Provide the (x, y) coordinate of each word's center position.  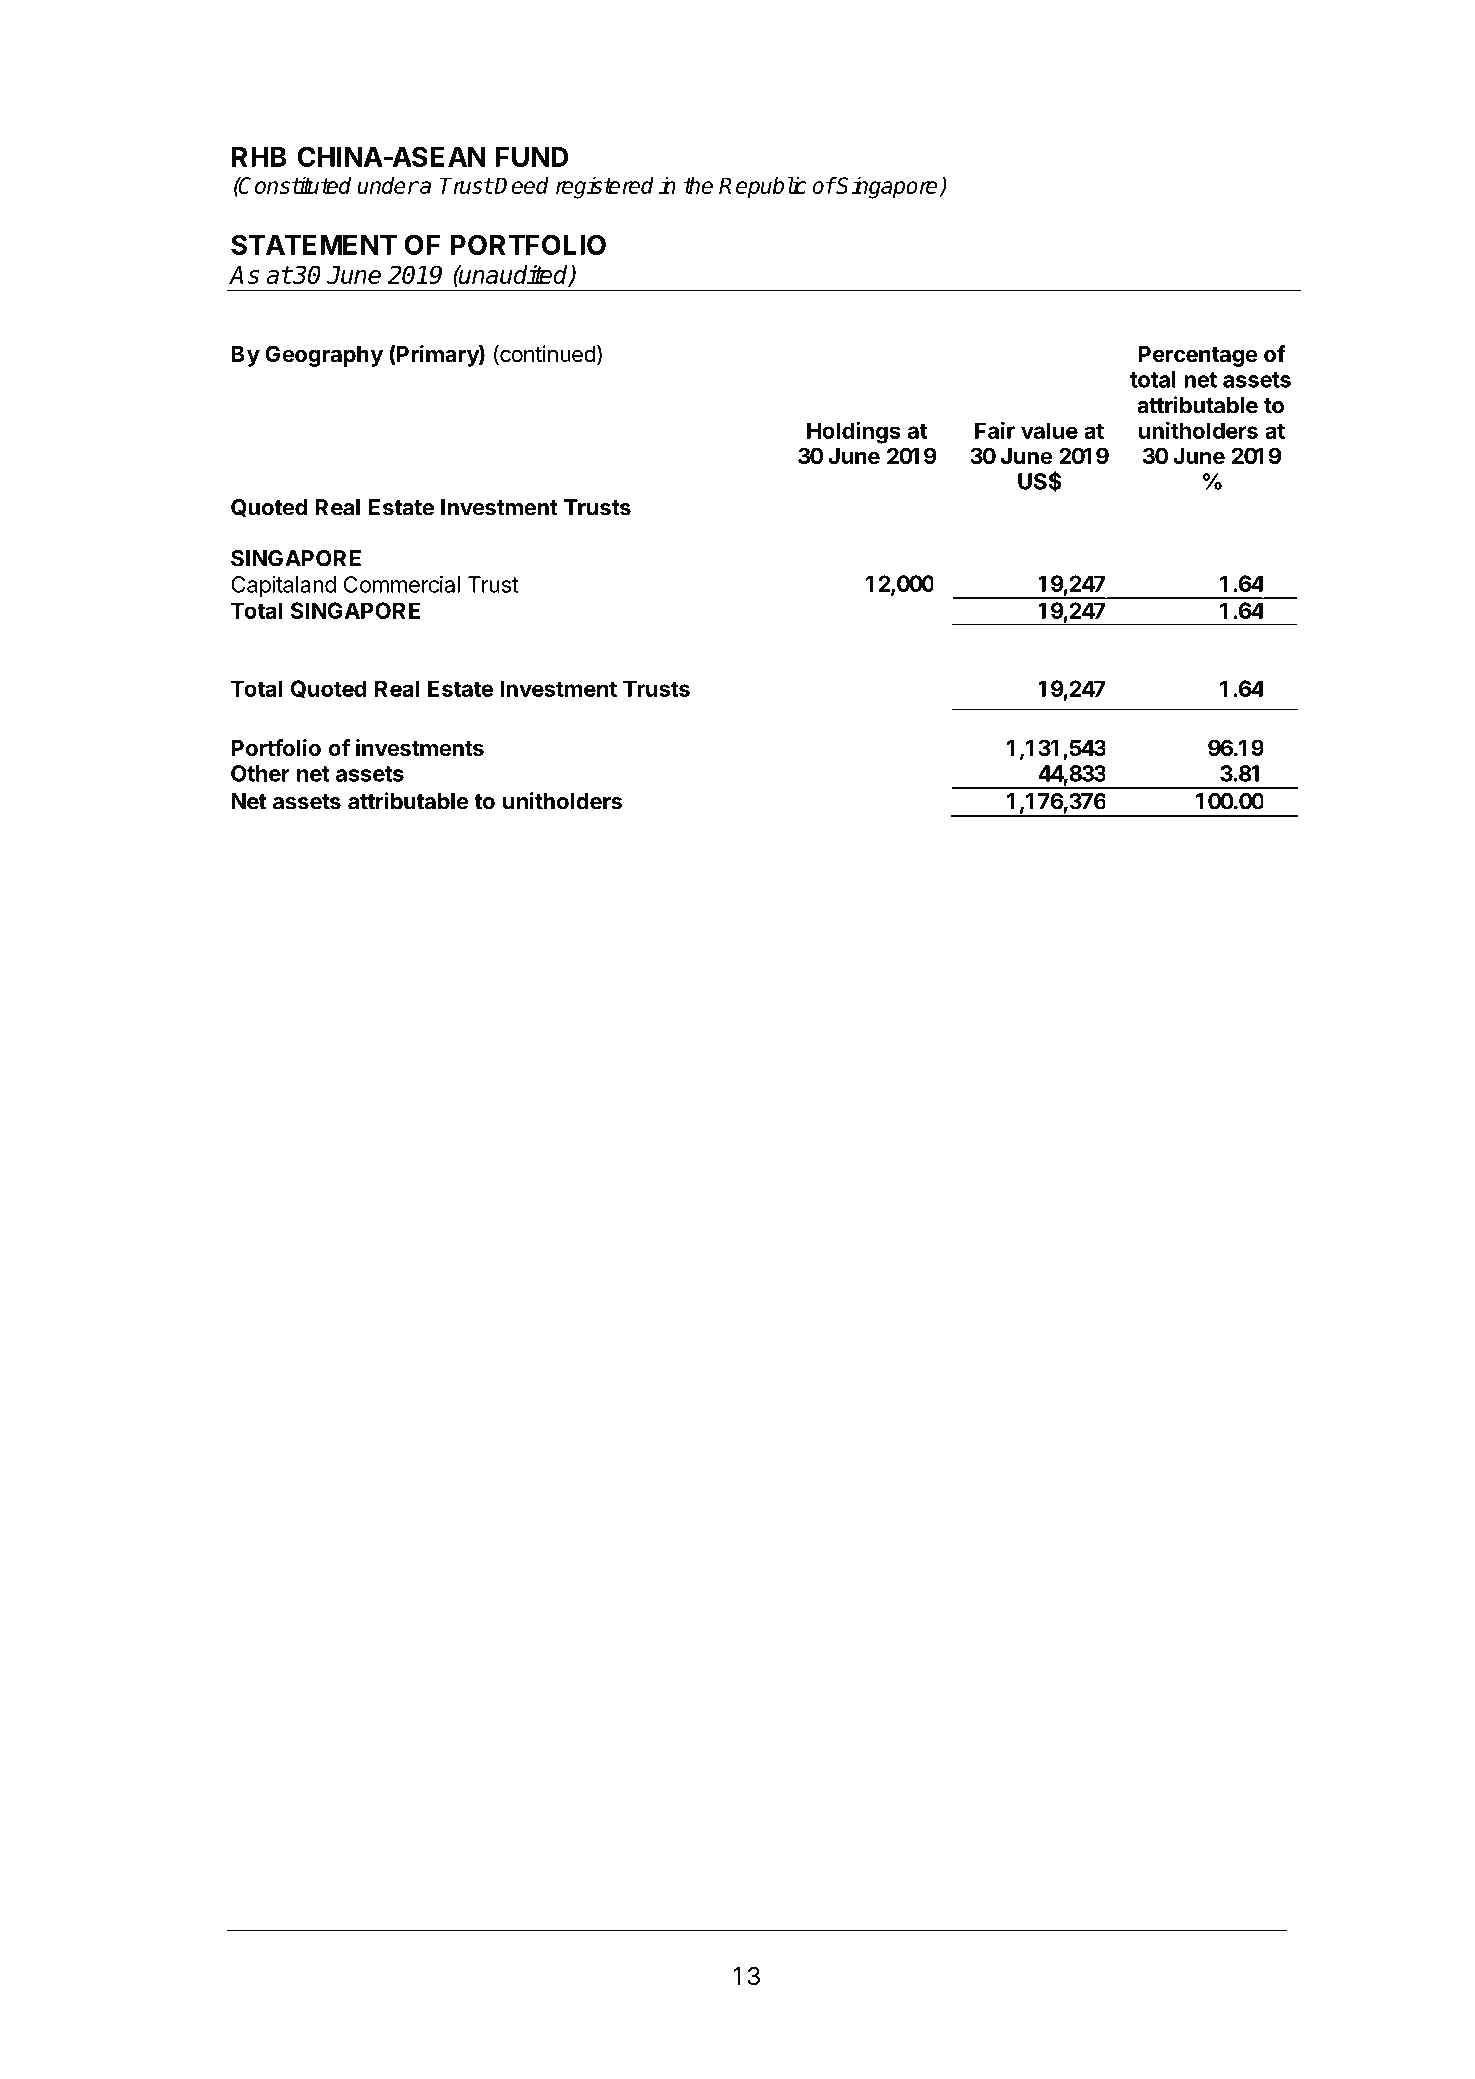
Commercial (402, 584)
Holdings (854, 433)
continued (547, 355)
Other (260, 773)
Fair (995, 430)
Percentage (1197, 356)
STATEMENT (314, 244)
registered (605, 188)
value (1049, 430)
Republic (763, 187)
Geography (324, 356)
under (387, 185)
